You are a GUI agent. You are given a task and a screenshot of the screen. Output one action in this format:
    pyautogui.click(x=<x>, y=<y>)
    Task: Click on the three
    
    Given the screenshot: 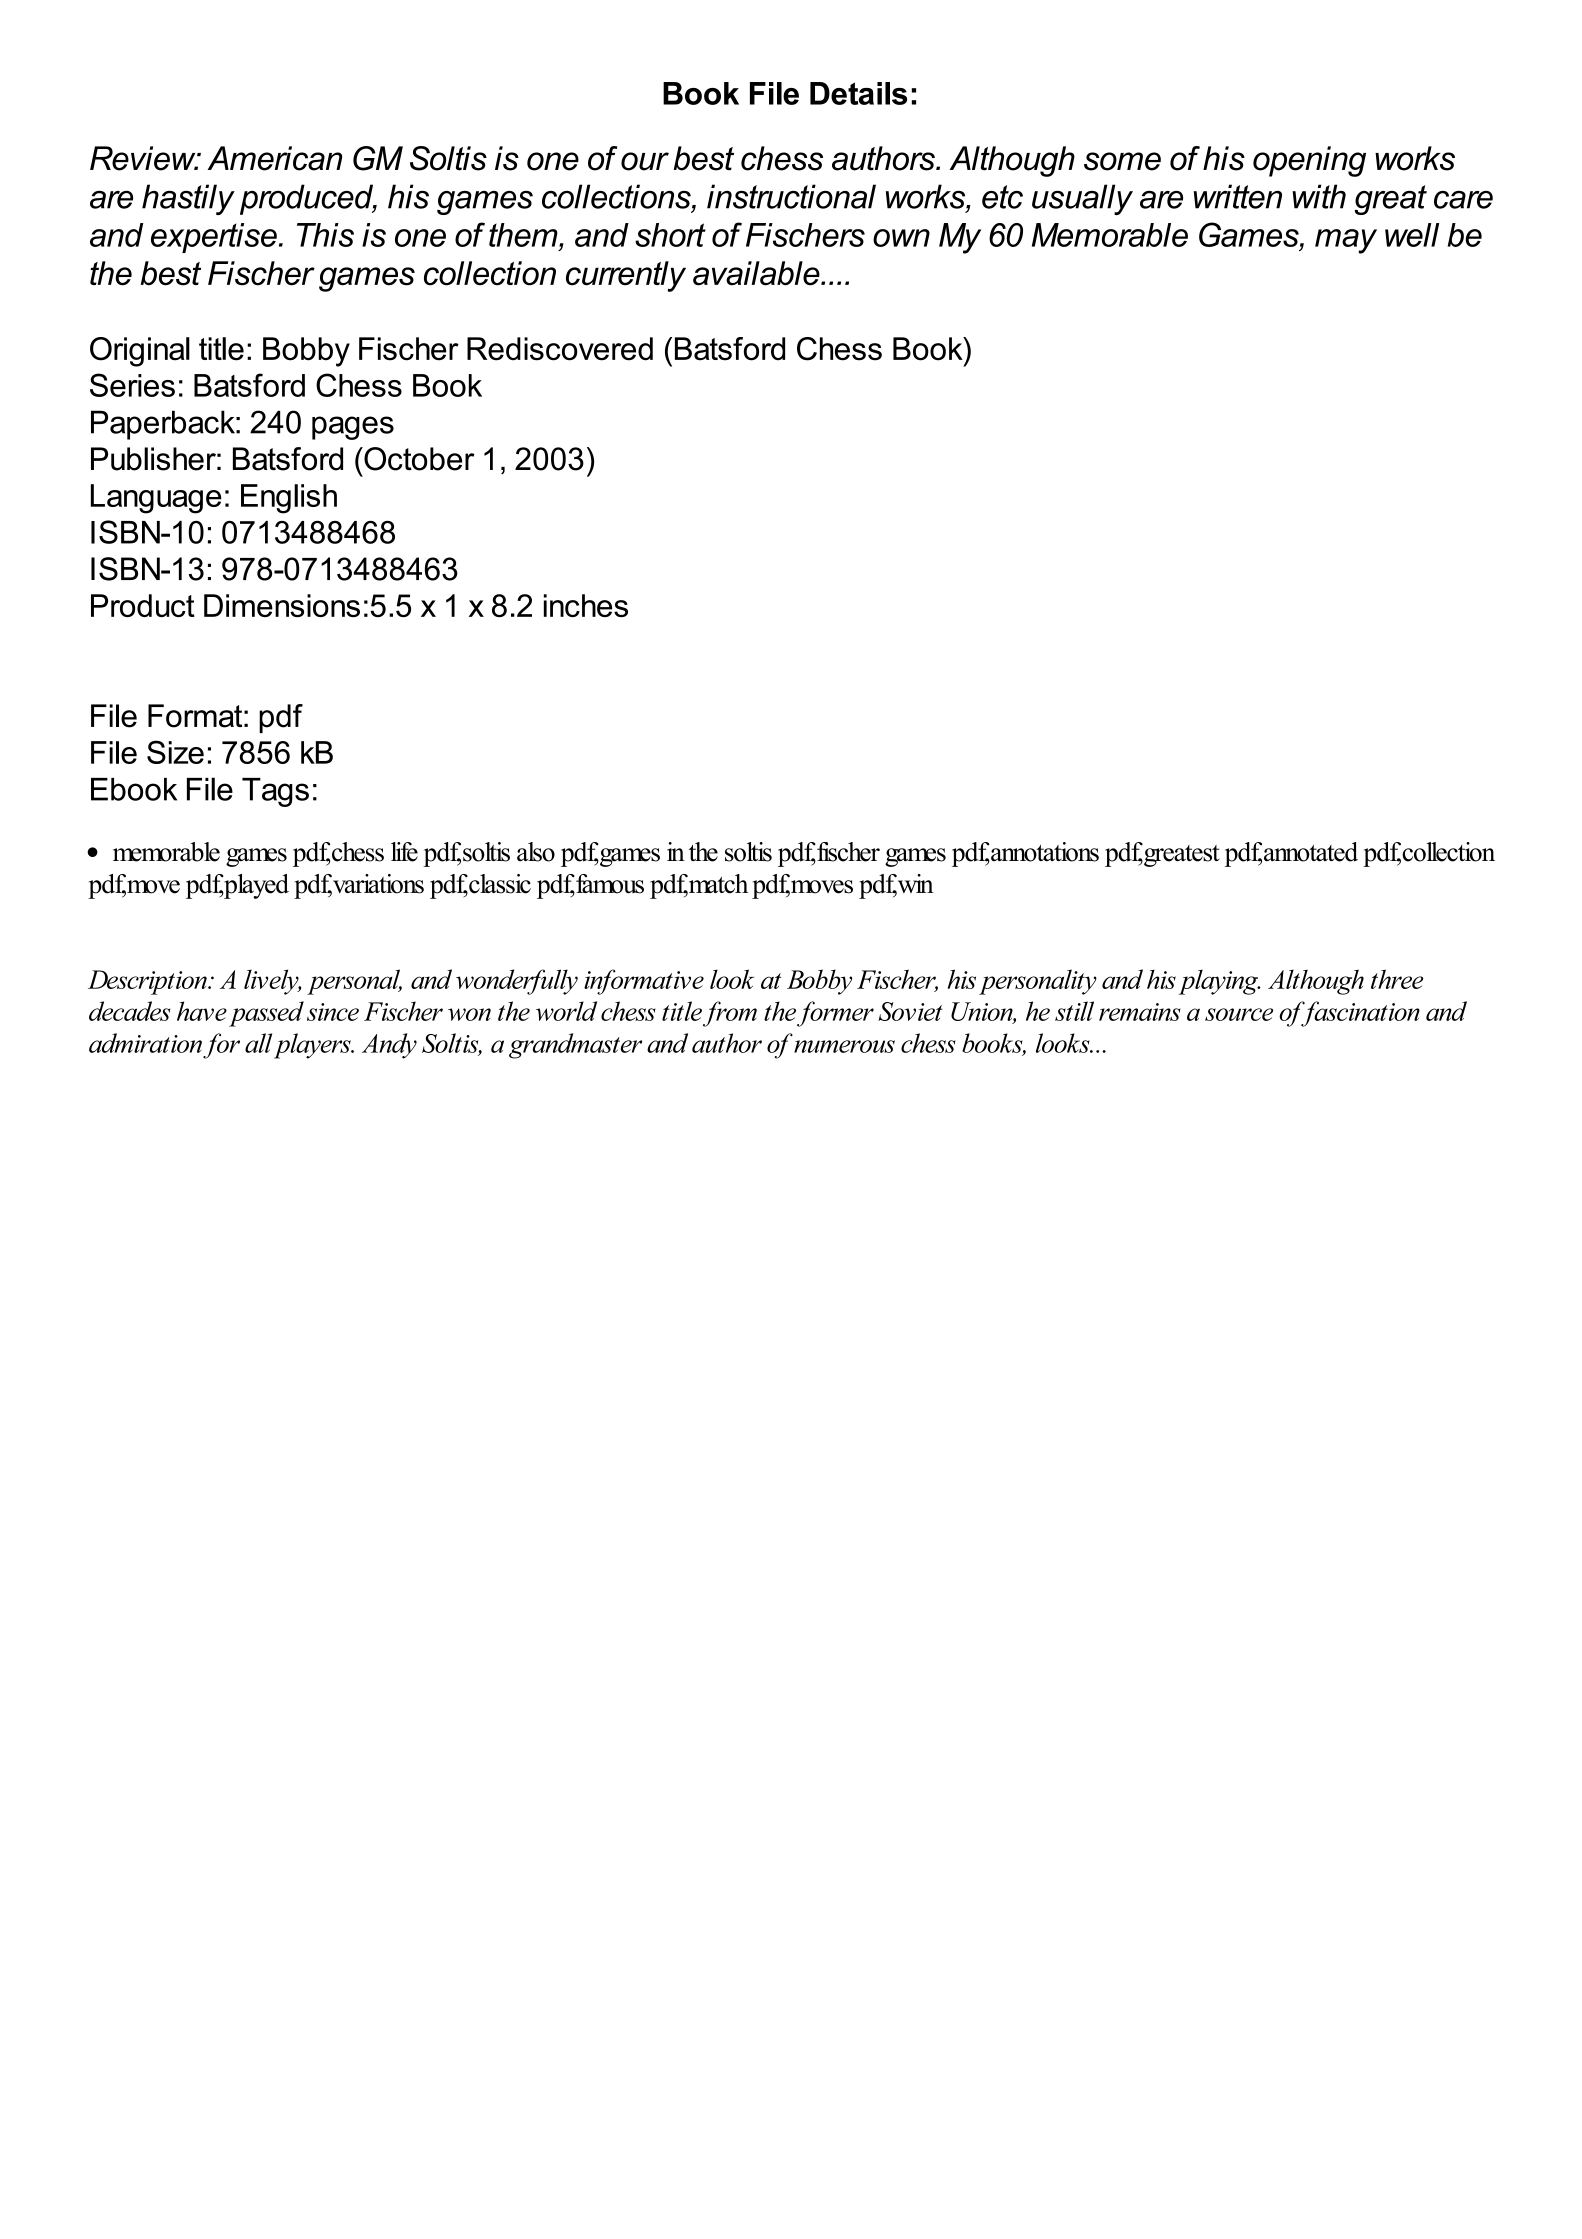 What is the action you would take?
    pyautogui.click(x=1397, y=979)
